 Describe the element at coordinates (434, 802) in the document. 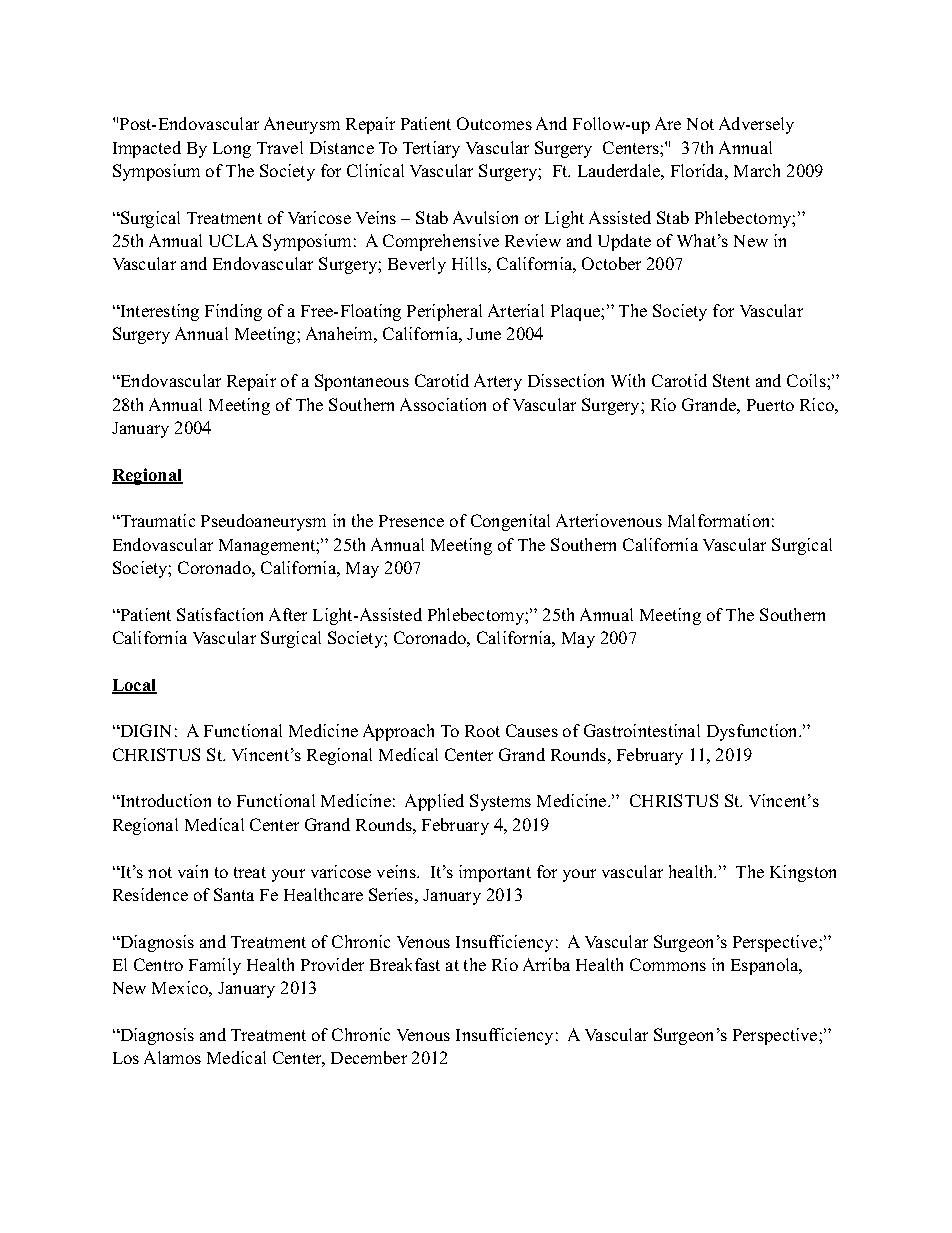

I see `Applied` at that location.
